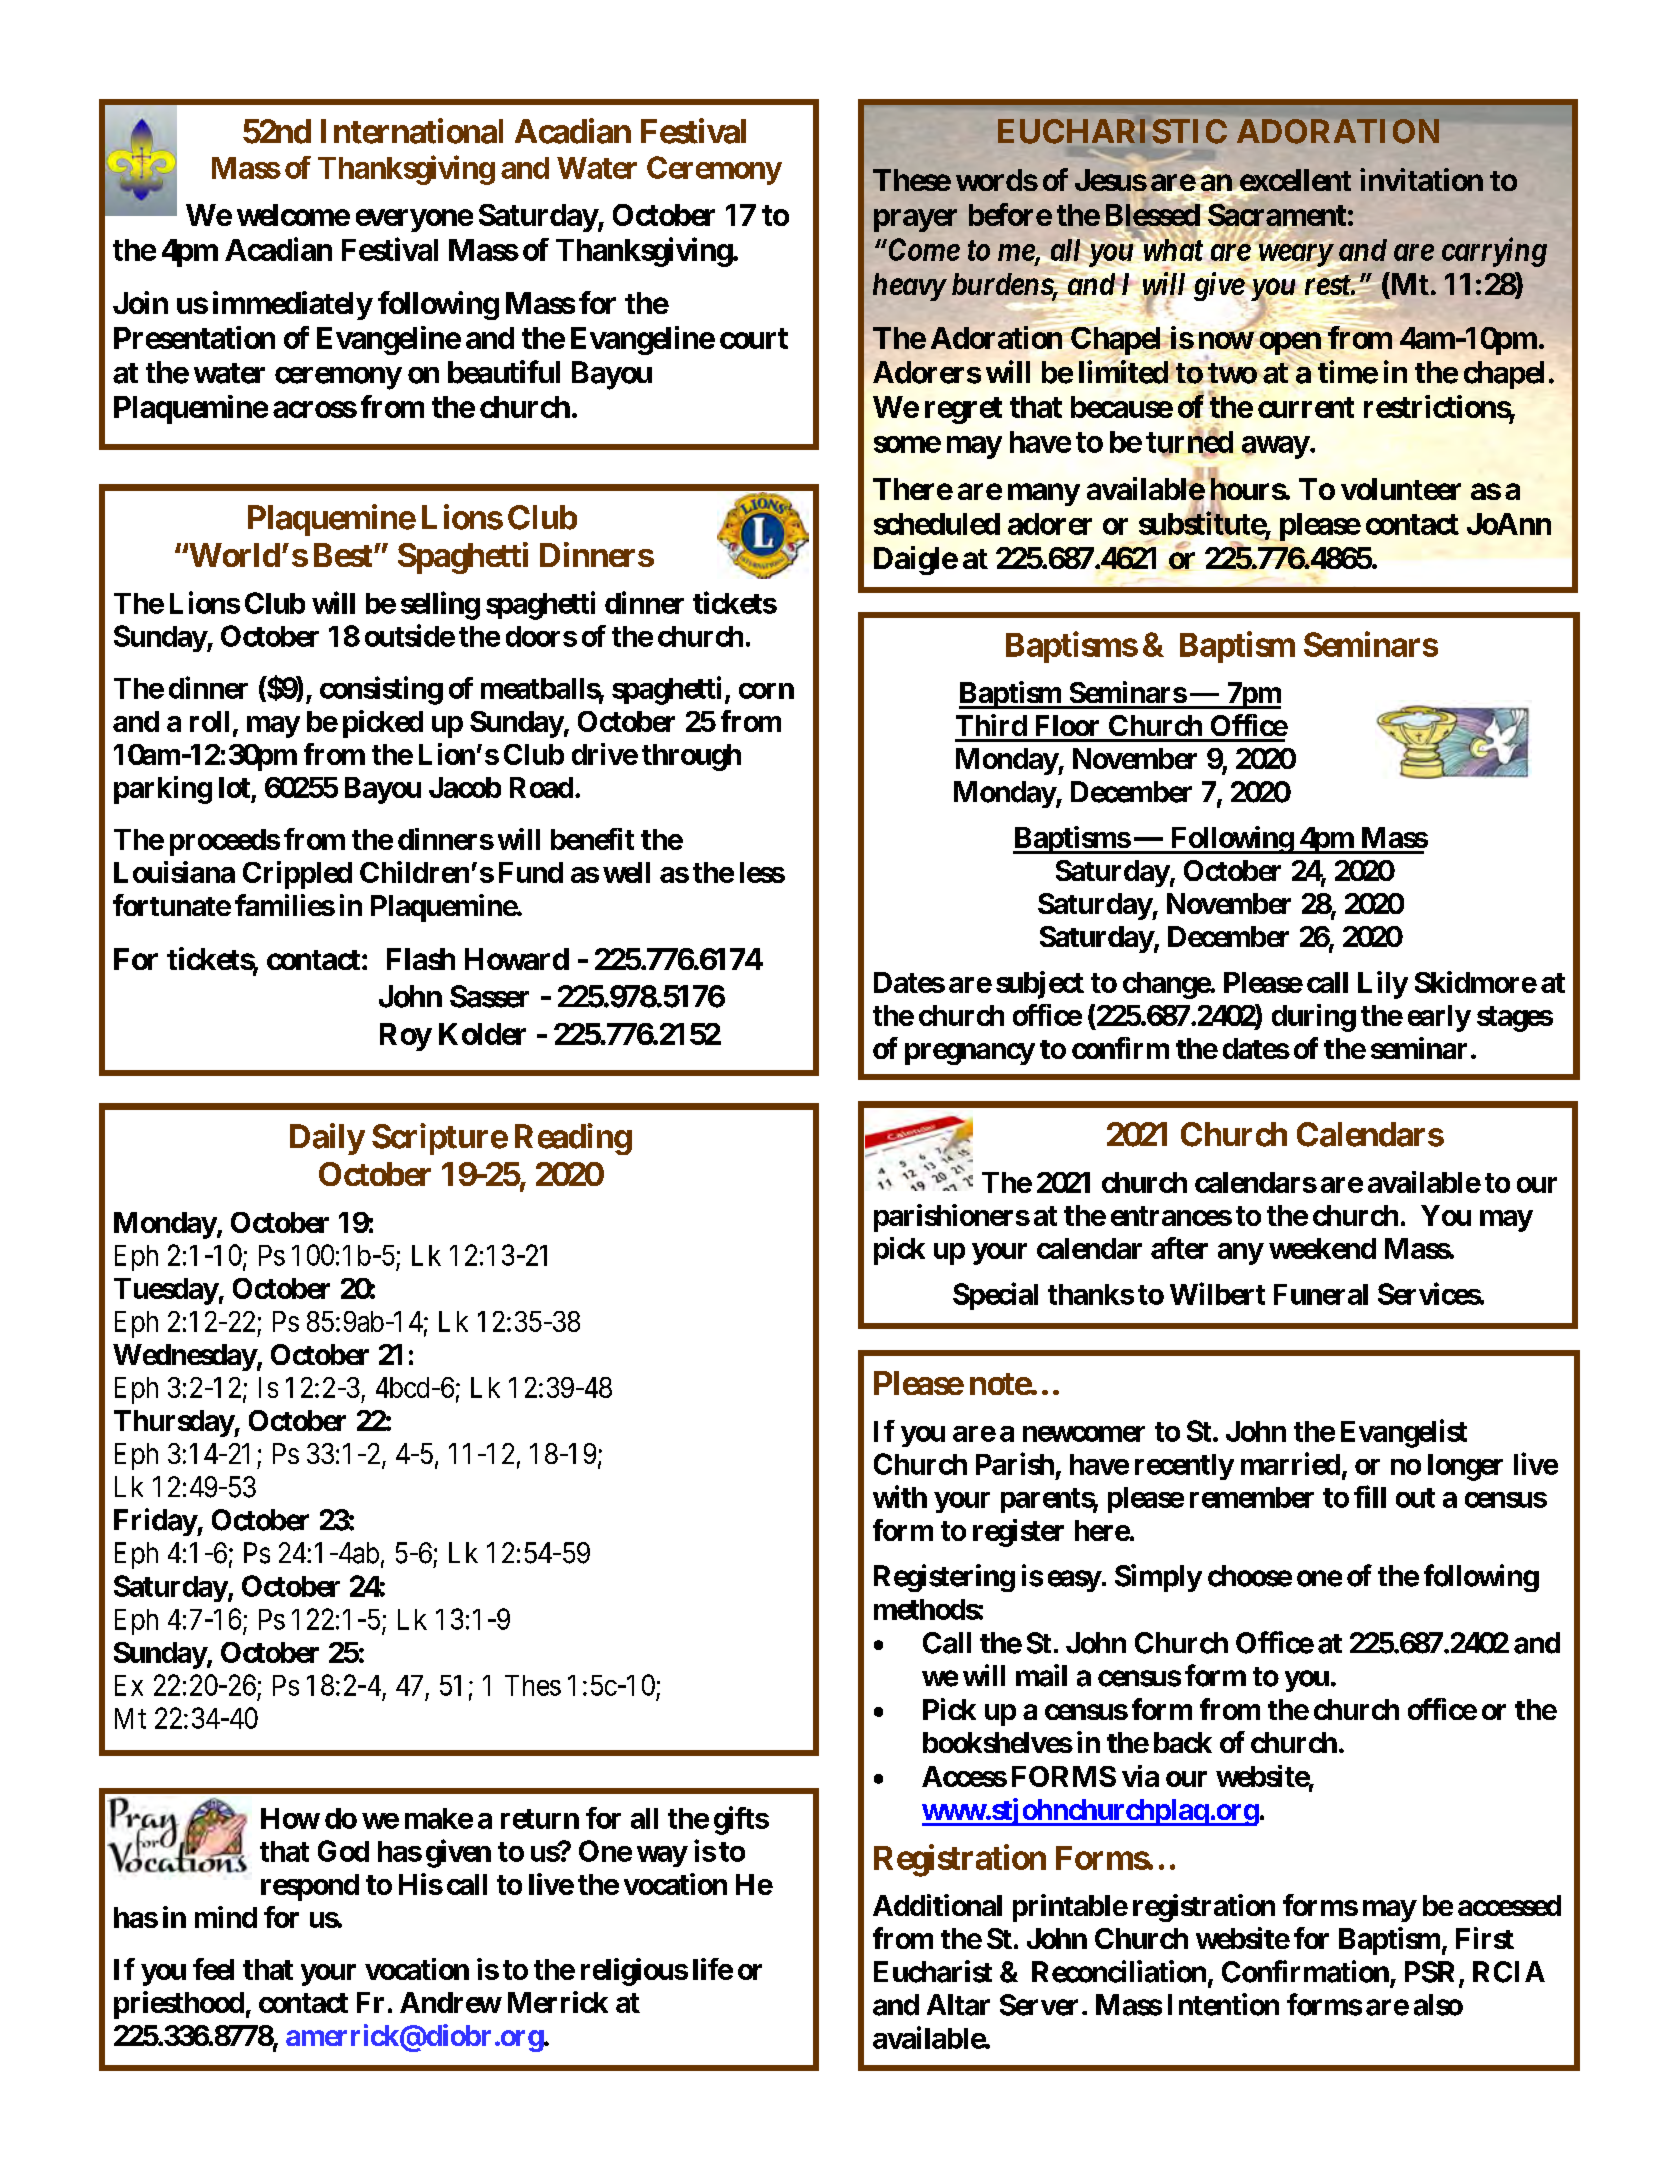 The width and height of the screenshot is (1677, 2170). Describe the element at coordinates (915, 220) in the screenshot. I see `prayer` at that location.
